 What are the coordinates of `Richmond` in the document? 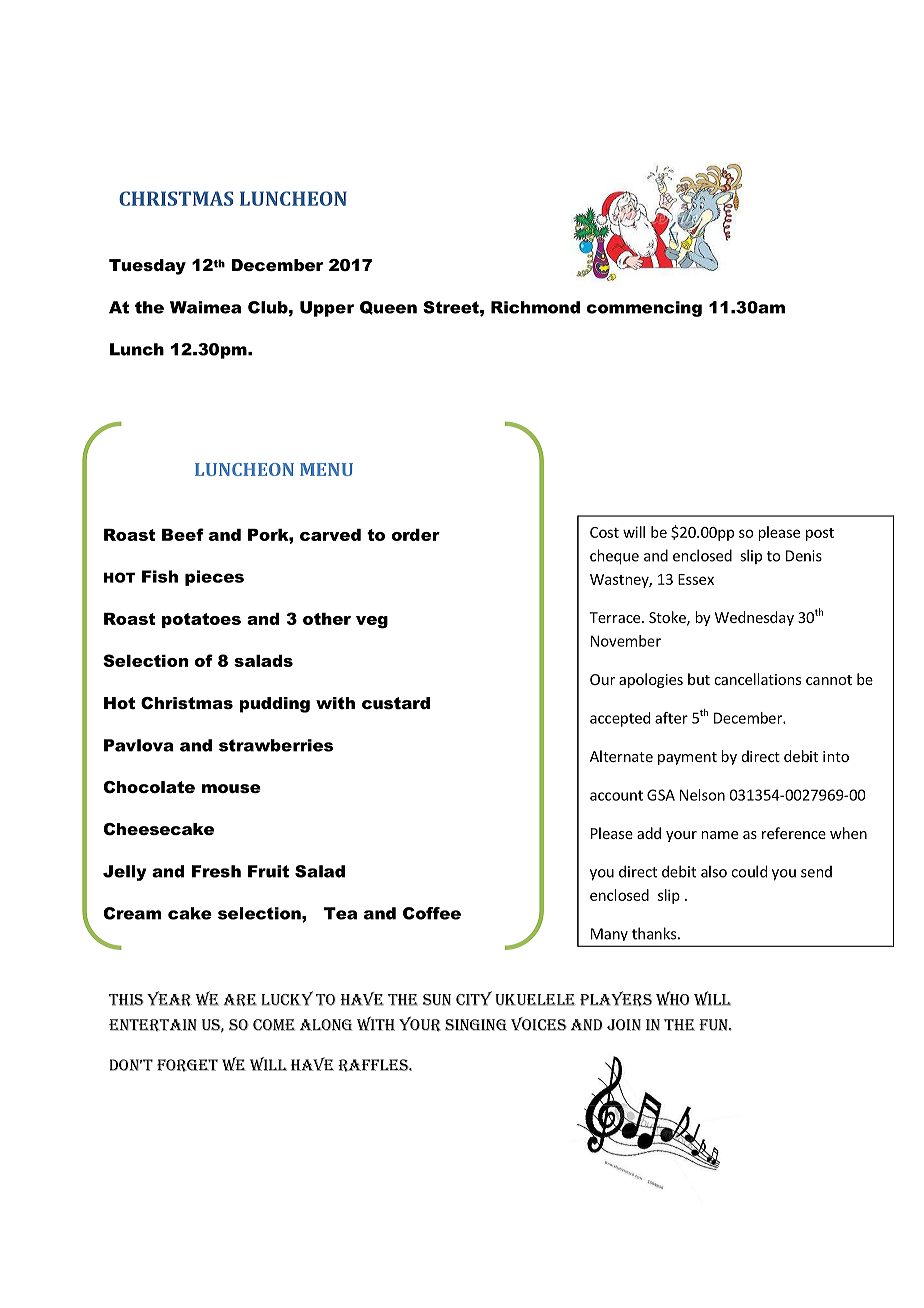 It's located at (535, 307).
